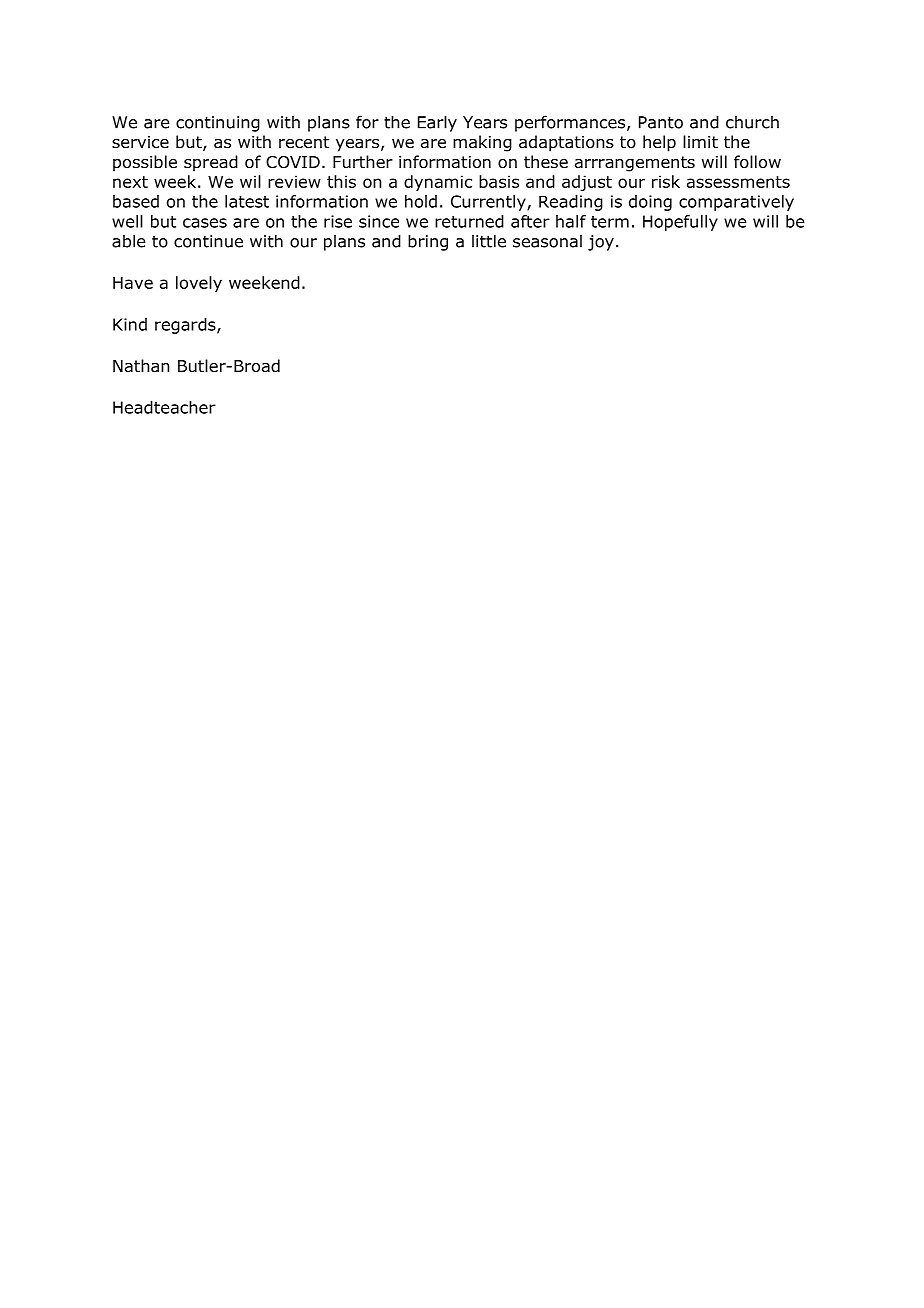  I want to click on continuing, so click(218, 124).
